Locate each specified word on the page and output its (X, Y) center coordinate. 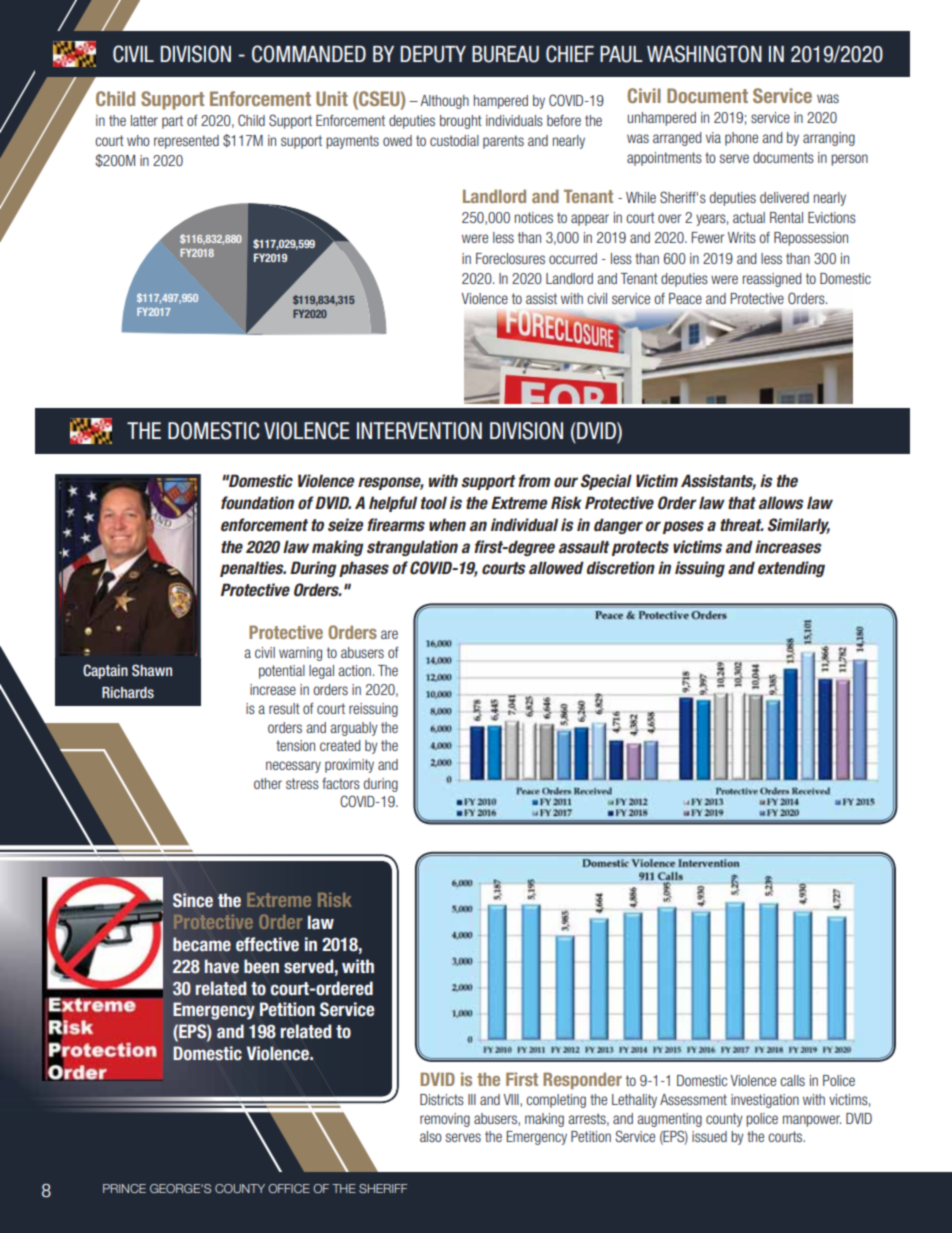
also (431, 1136)
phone (741, 139)
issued (709, 1136)
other (268, 783)
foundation (257, 503)
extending (791, 569)
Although (444, 102)
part (172, 122)
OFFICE (289, 1188)
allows (781, 503)
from (534, 481)
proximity (349, 766)
